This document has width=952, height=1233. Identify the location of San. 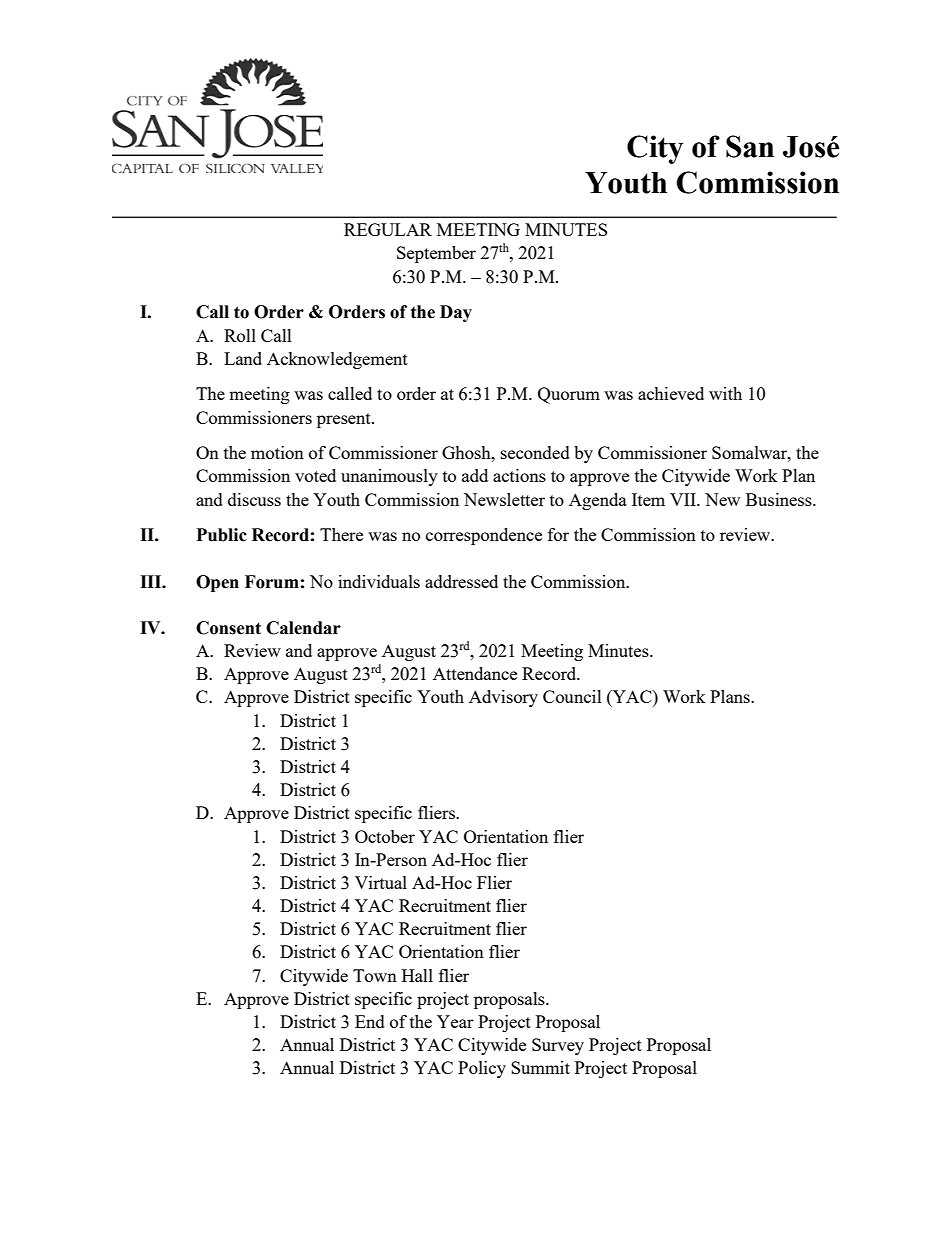
(750, 146).
